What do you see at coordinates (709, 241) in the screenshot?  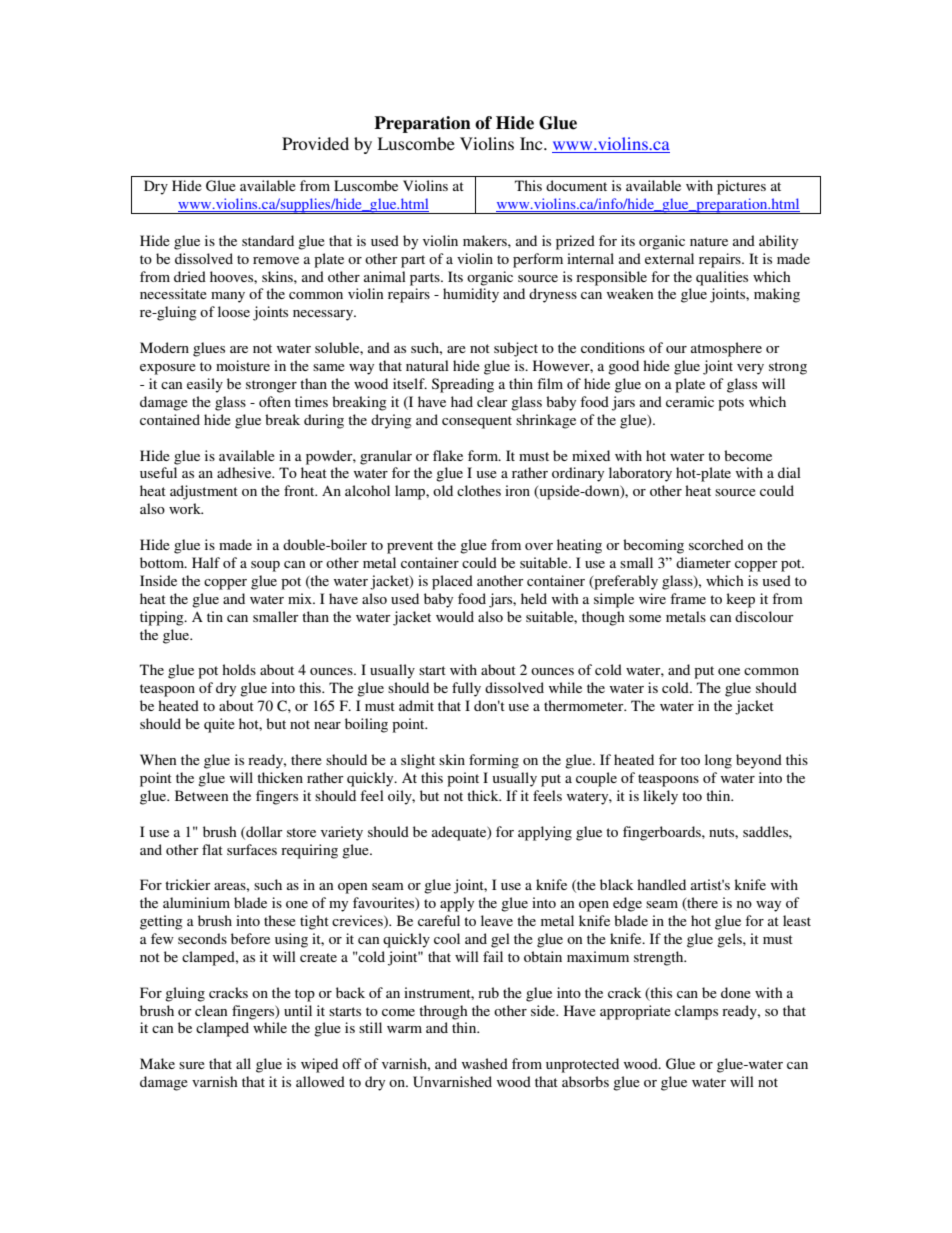 I see `nature` at bounding box center [709, 241].
